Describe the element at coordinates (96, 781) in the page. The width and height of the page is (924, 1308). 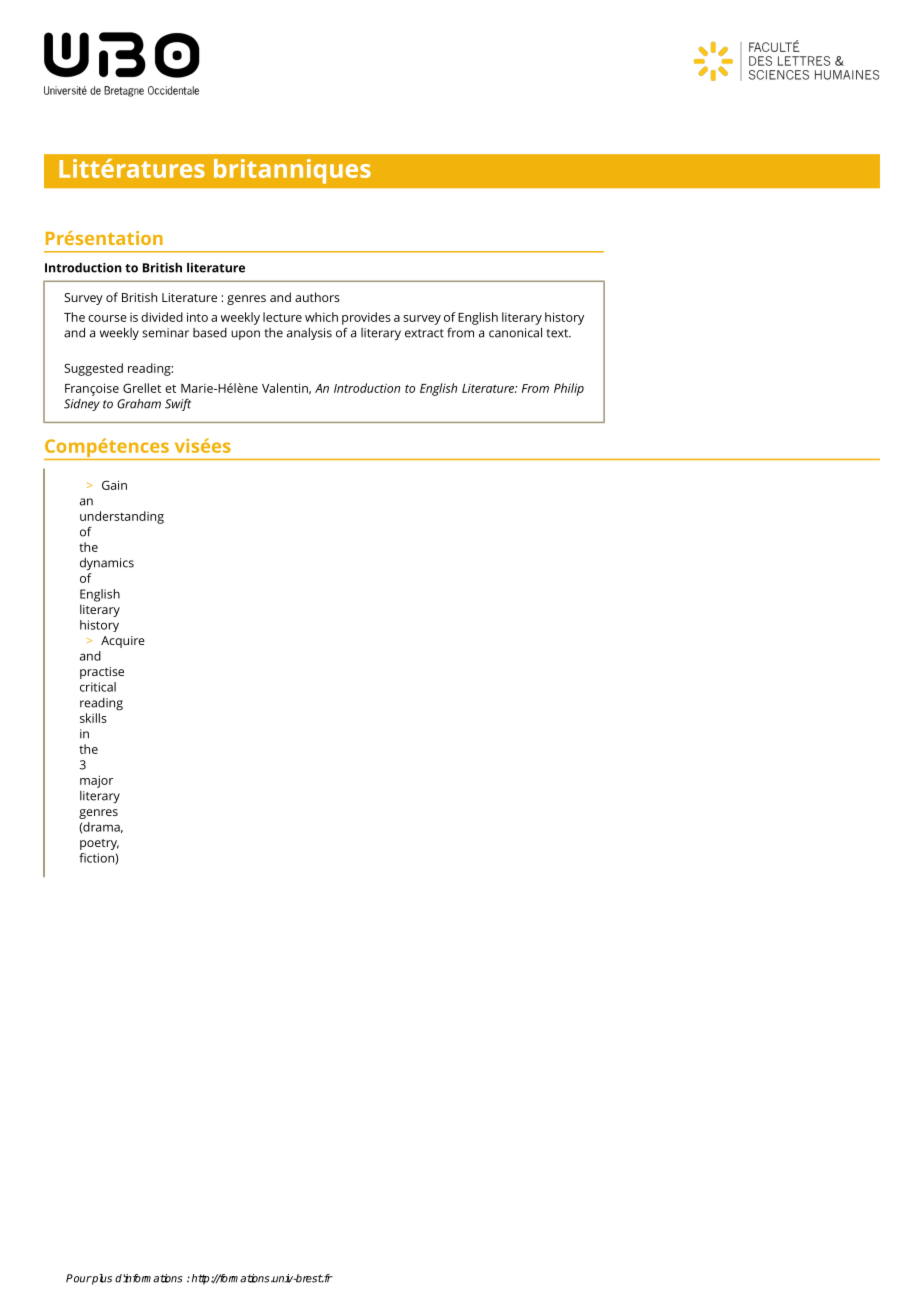
I see `major` at that location.
